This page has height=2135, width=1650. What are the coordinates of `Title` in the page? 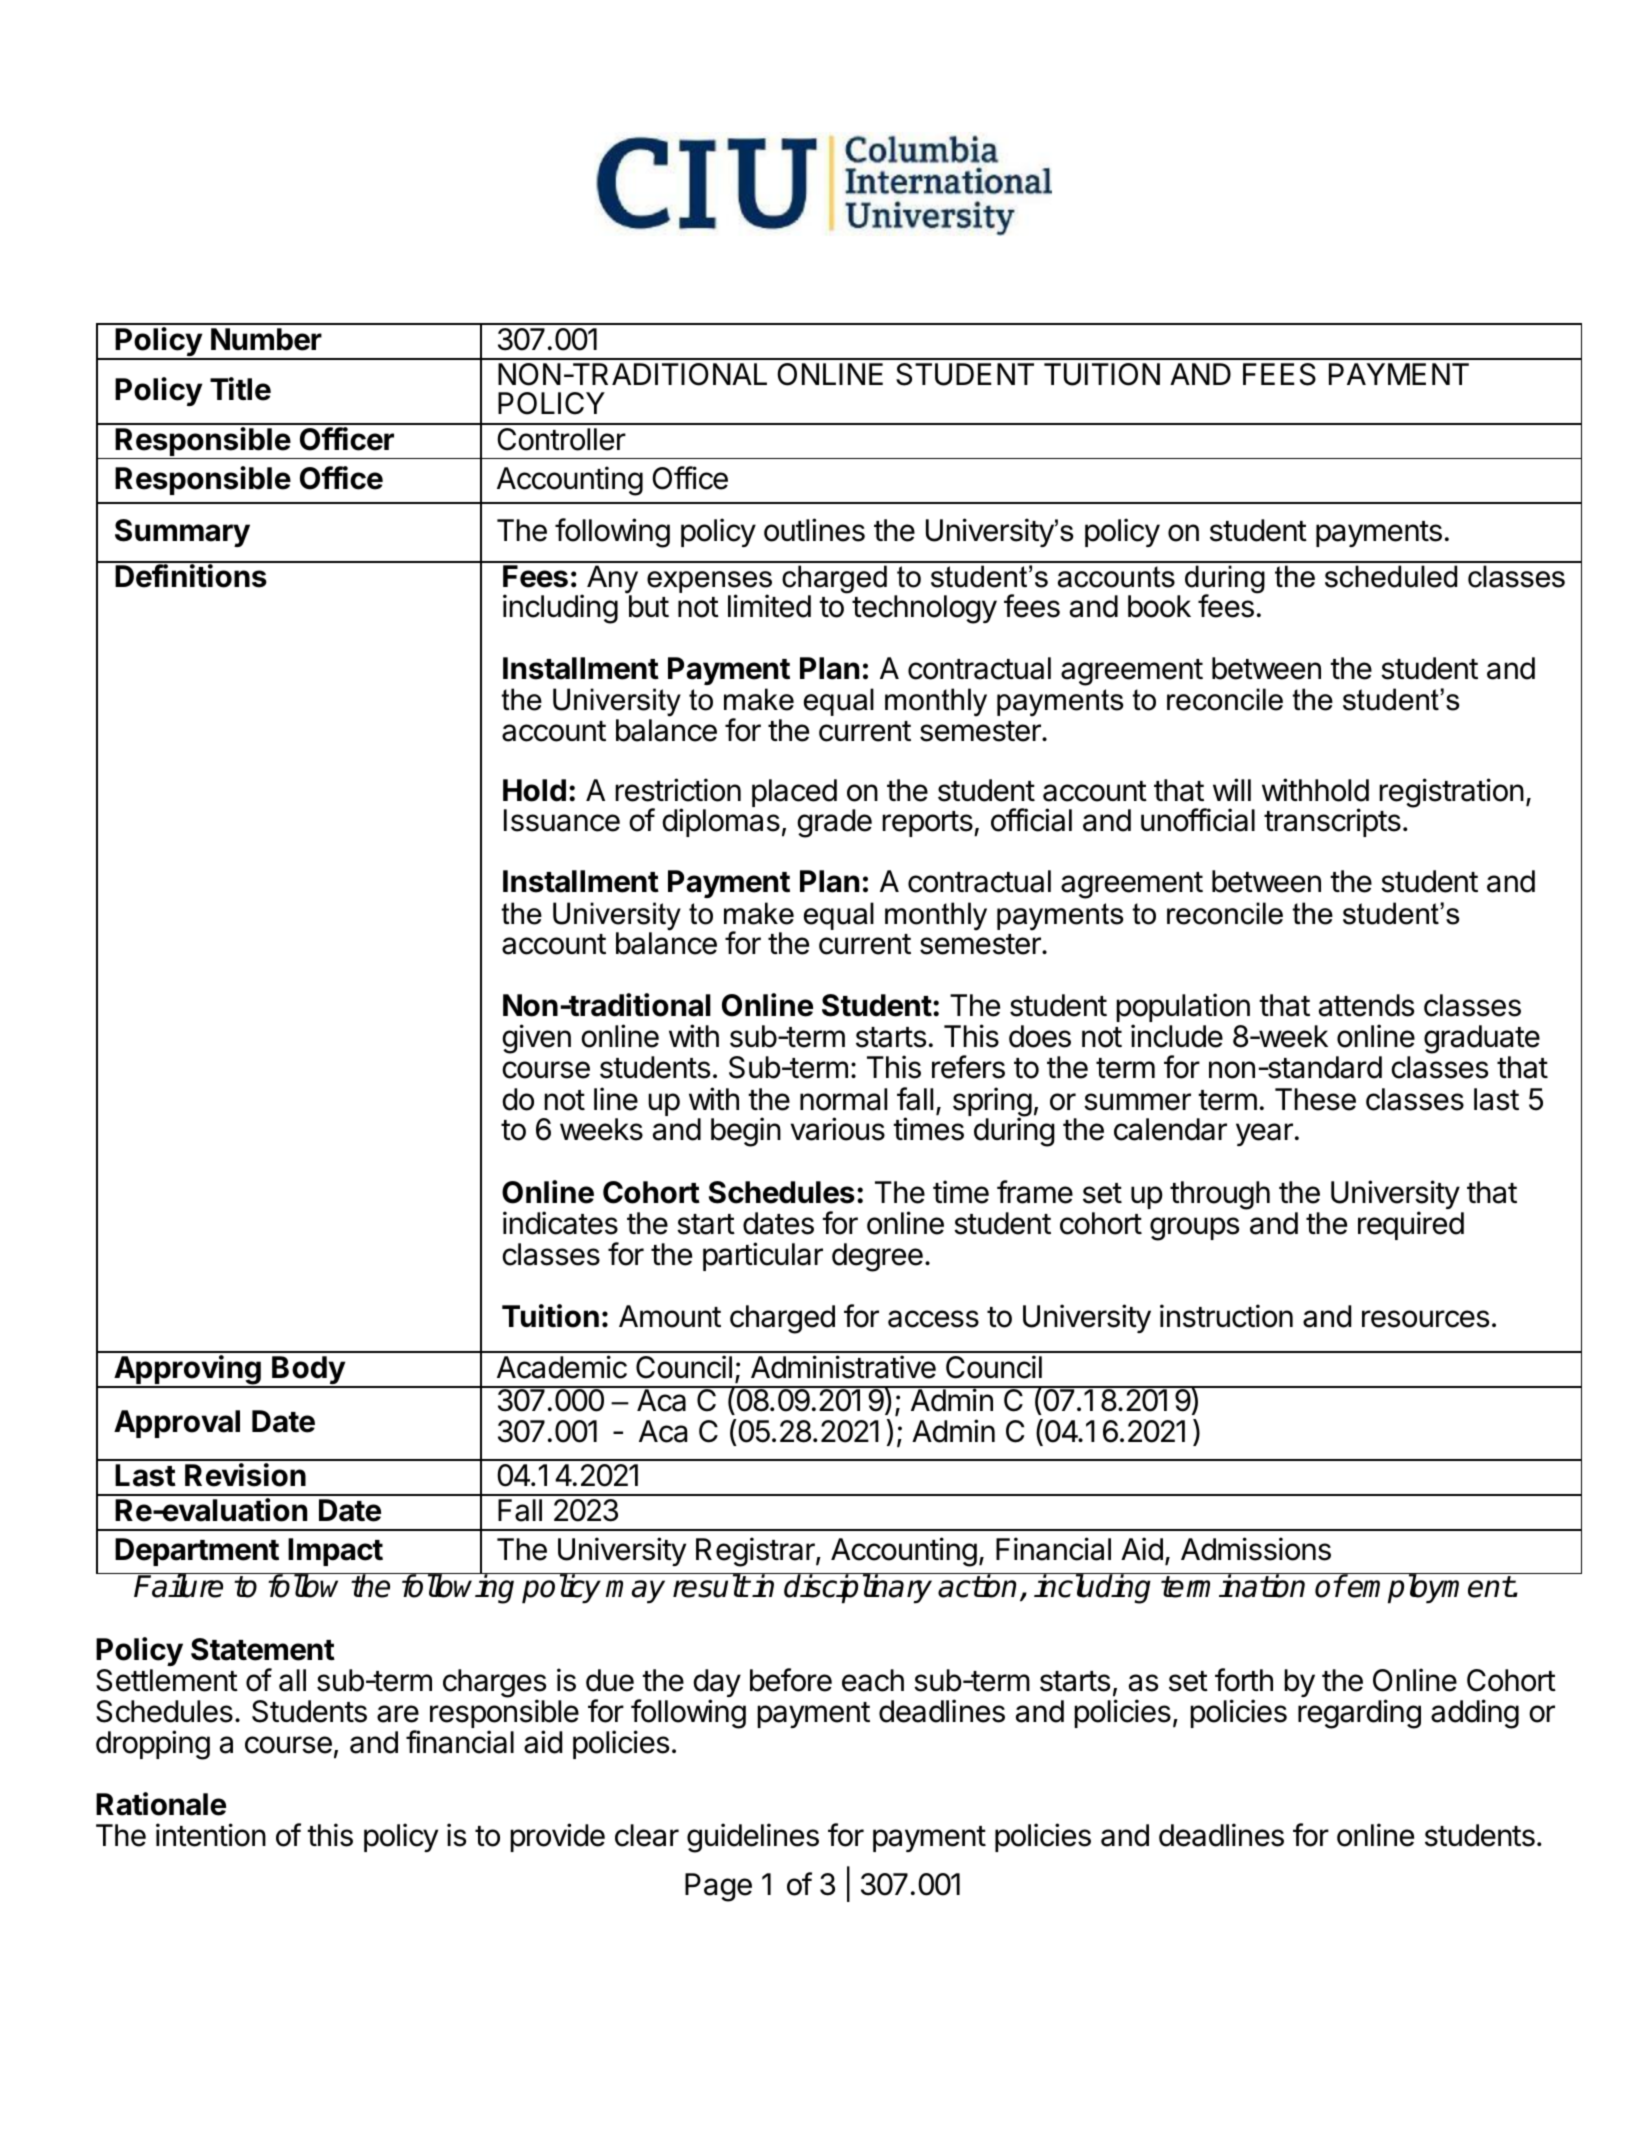 It's located at (240, 389).
